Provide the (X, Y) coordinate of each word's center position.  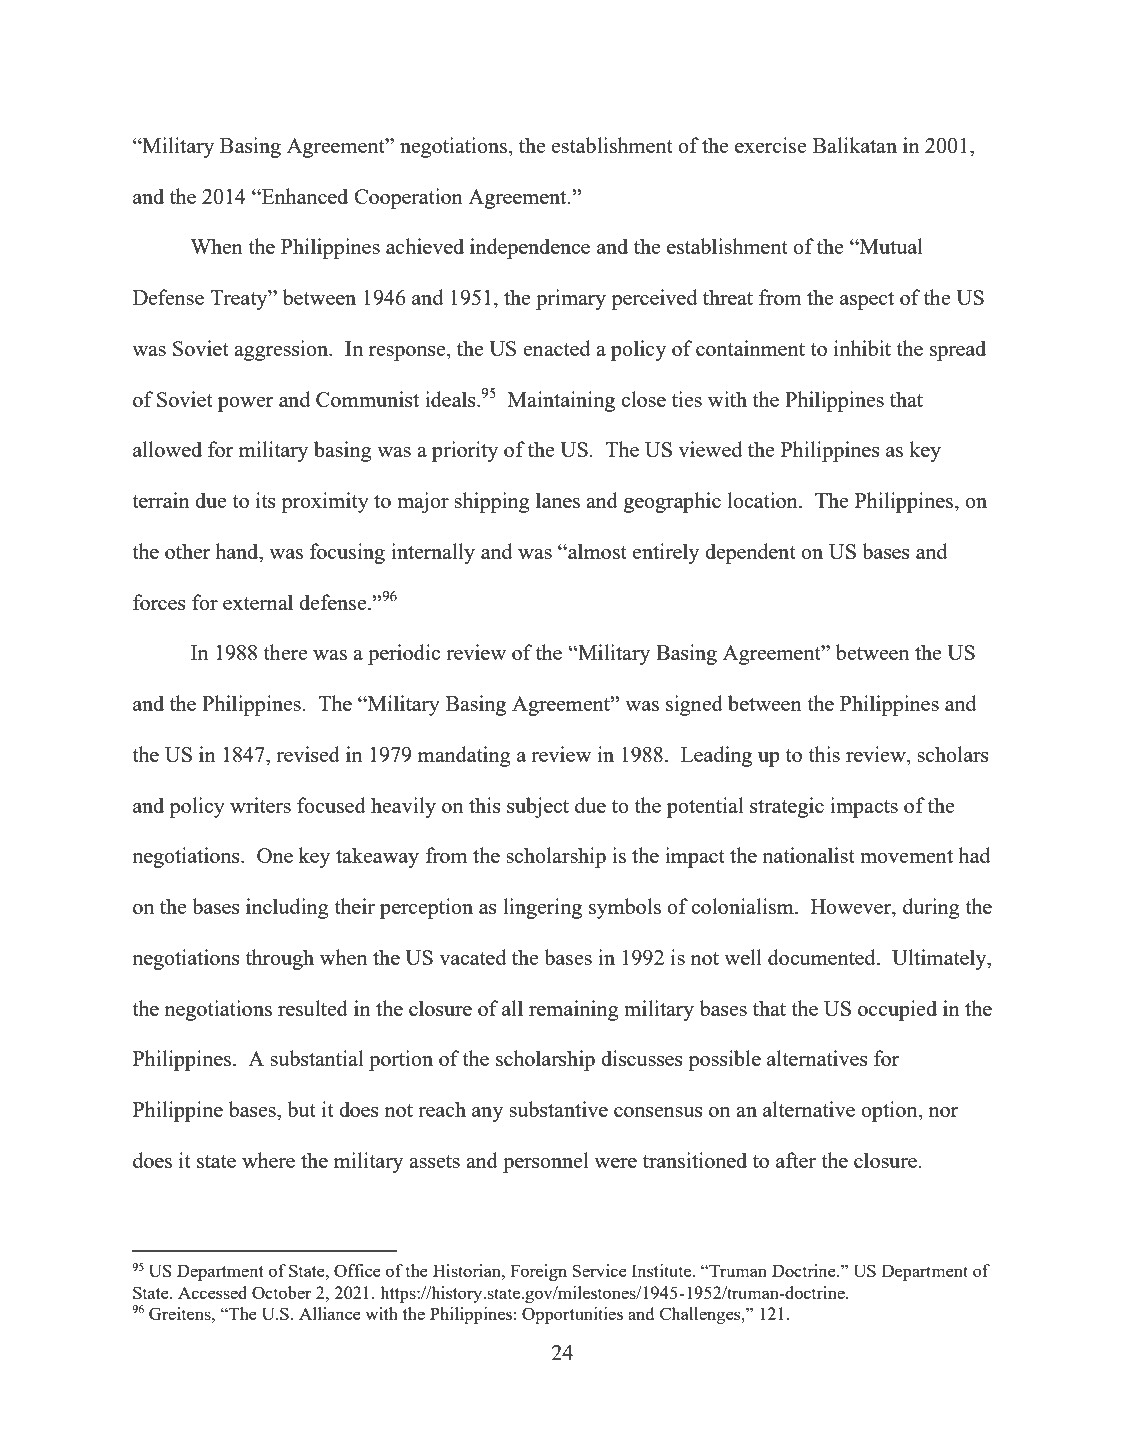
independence (530, 248)
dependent (750, 553)
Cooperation (408, 198)
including (287, 908)
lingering (542, 908)
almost (596, 551)
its (266, 500)
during (931, 908)
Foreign (538, 1272)
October (282, 1292)
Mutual (890, 246)
